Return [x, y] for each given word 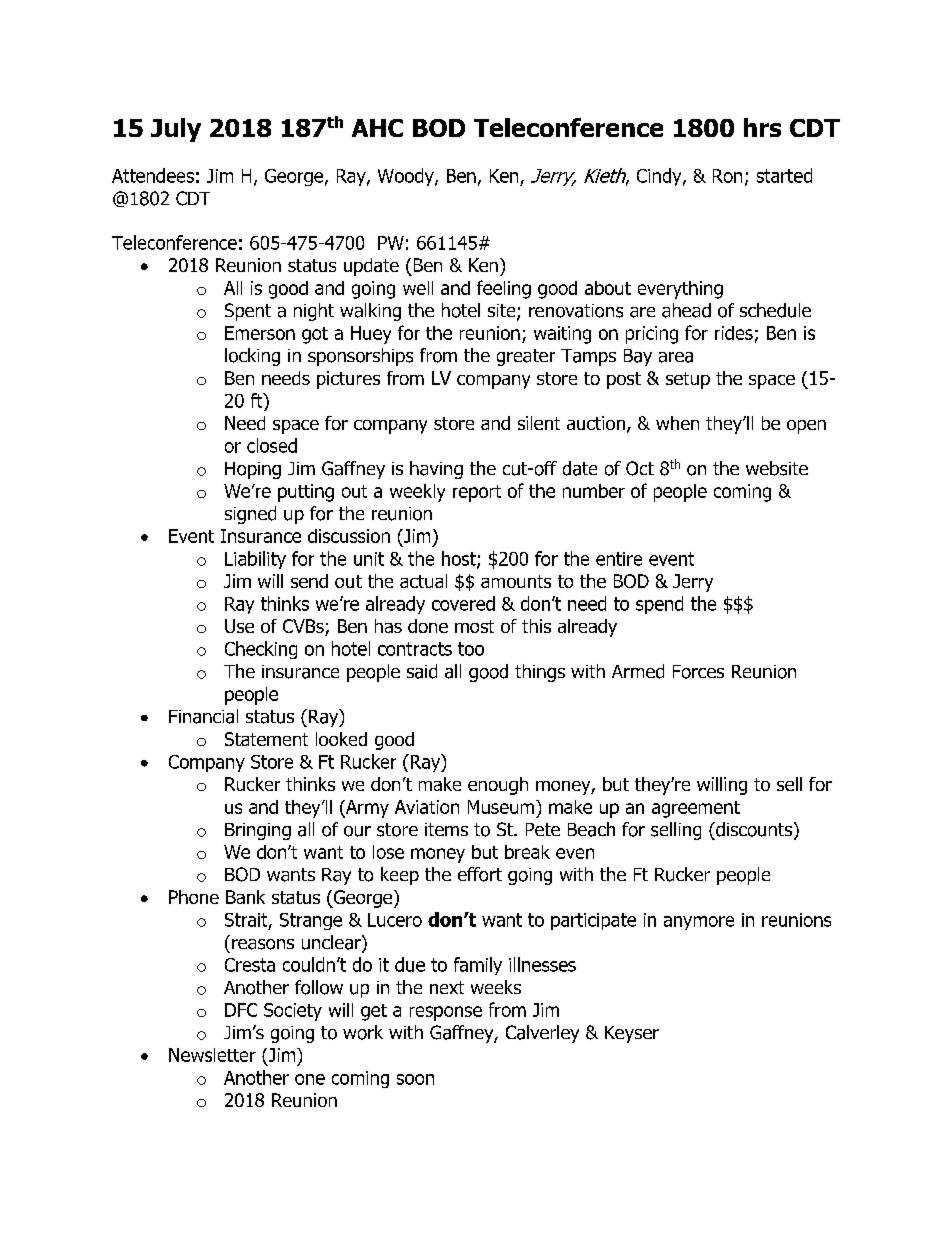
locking [252, 357]
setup [688, 380]
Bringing [258, 831]
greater [526, 357]
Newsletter [212, 1055]
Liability [255, 560]
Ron [727, 176]
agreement [696, 809]
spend [659, 605]
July [176, 130]
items [446, 829]
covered [463, 603]
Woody [407, 177]
